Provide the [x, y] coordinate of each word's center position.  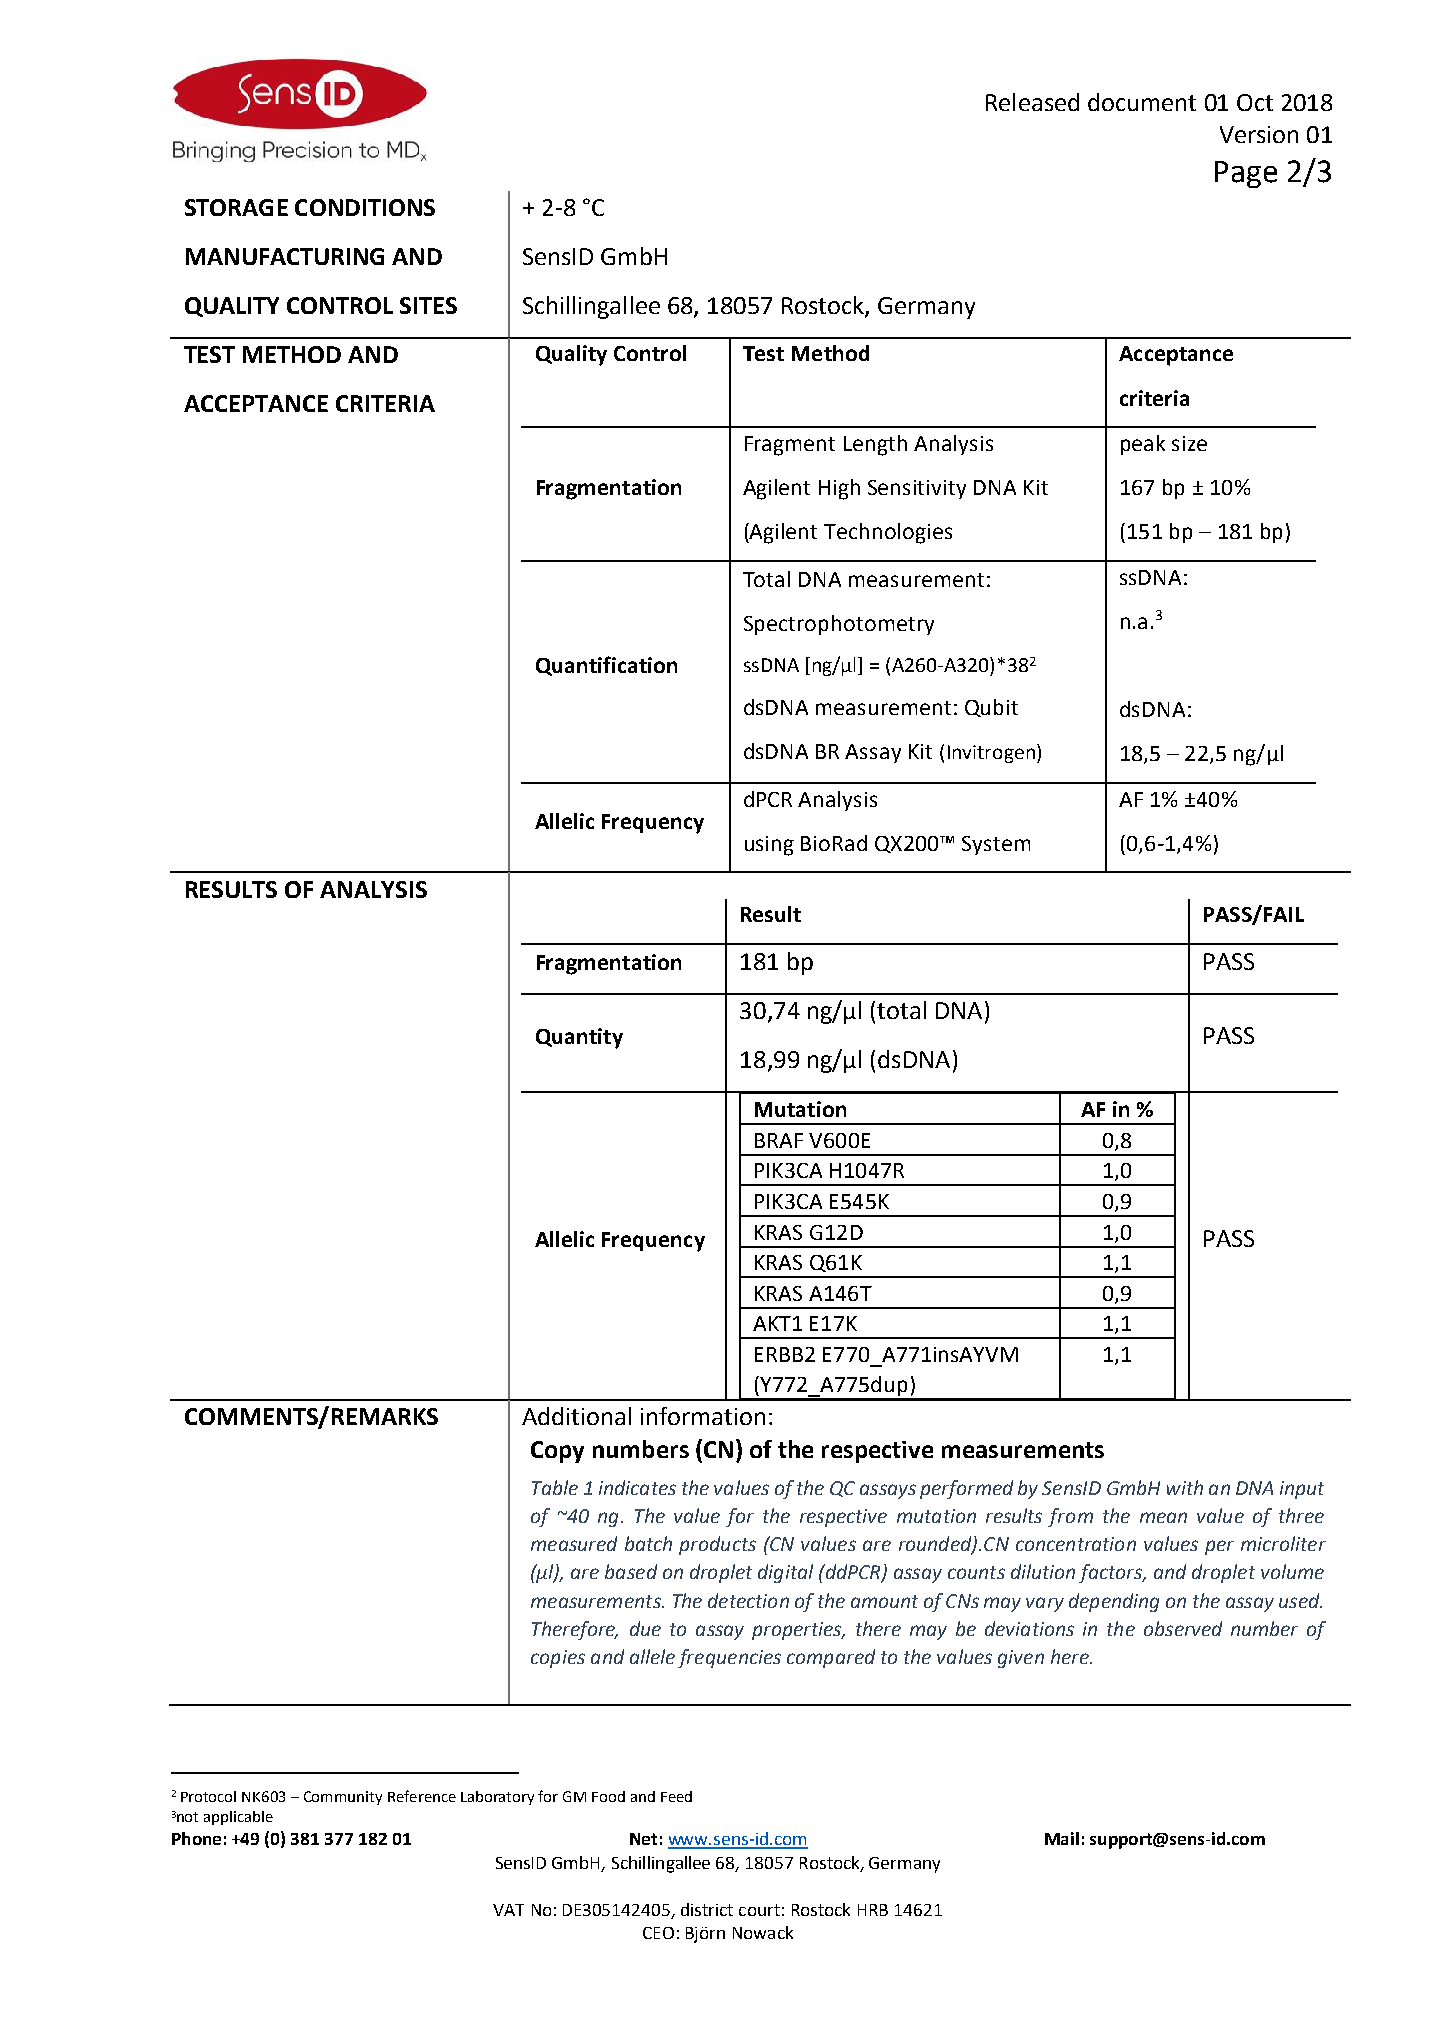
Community [343, 1798]
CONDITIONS [365, 207]
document [1142, 102]
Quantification [606, 666]
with [1185, 1487]
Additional [576, 1416]
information [703, 1416]
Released [1032, 102]
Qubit [991, 708]
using [769, 846]
